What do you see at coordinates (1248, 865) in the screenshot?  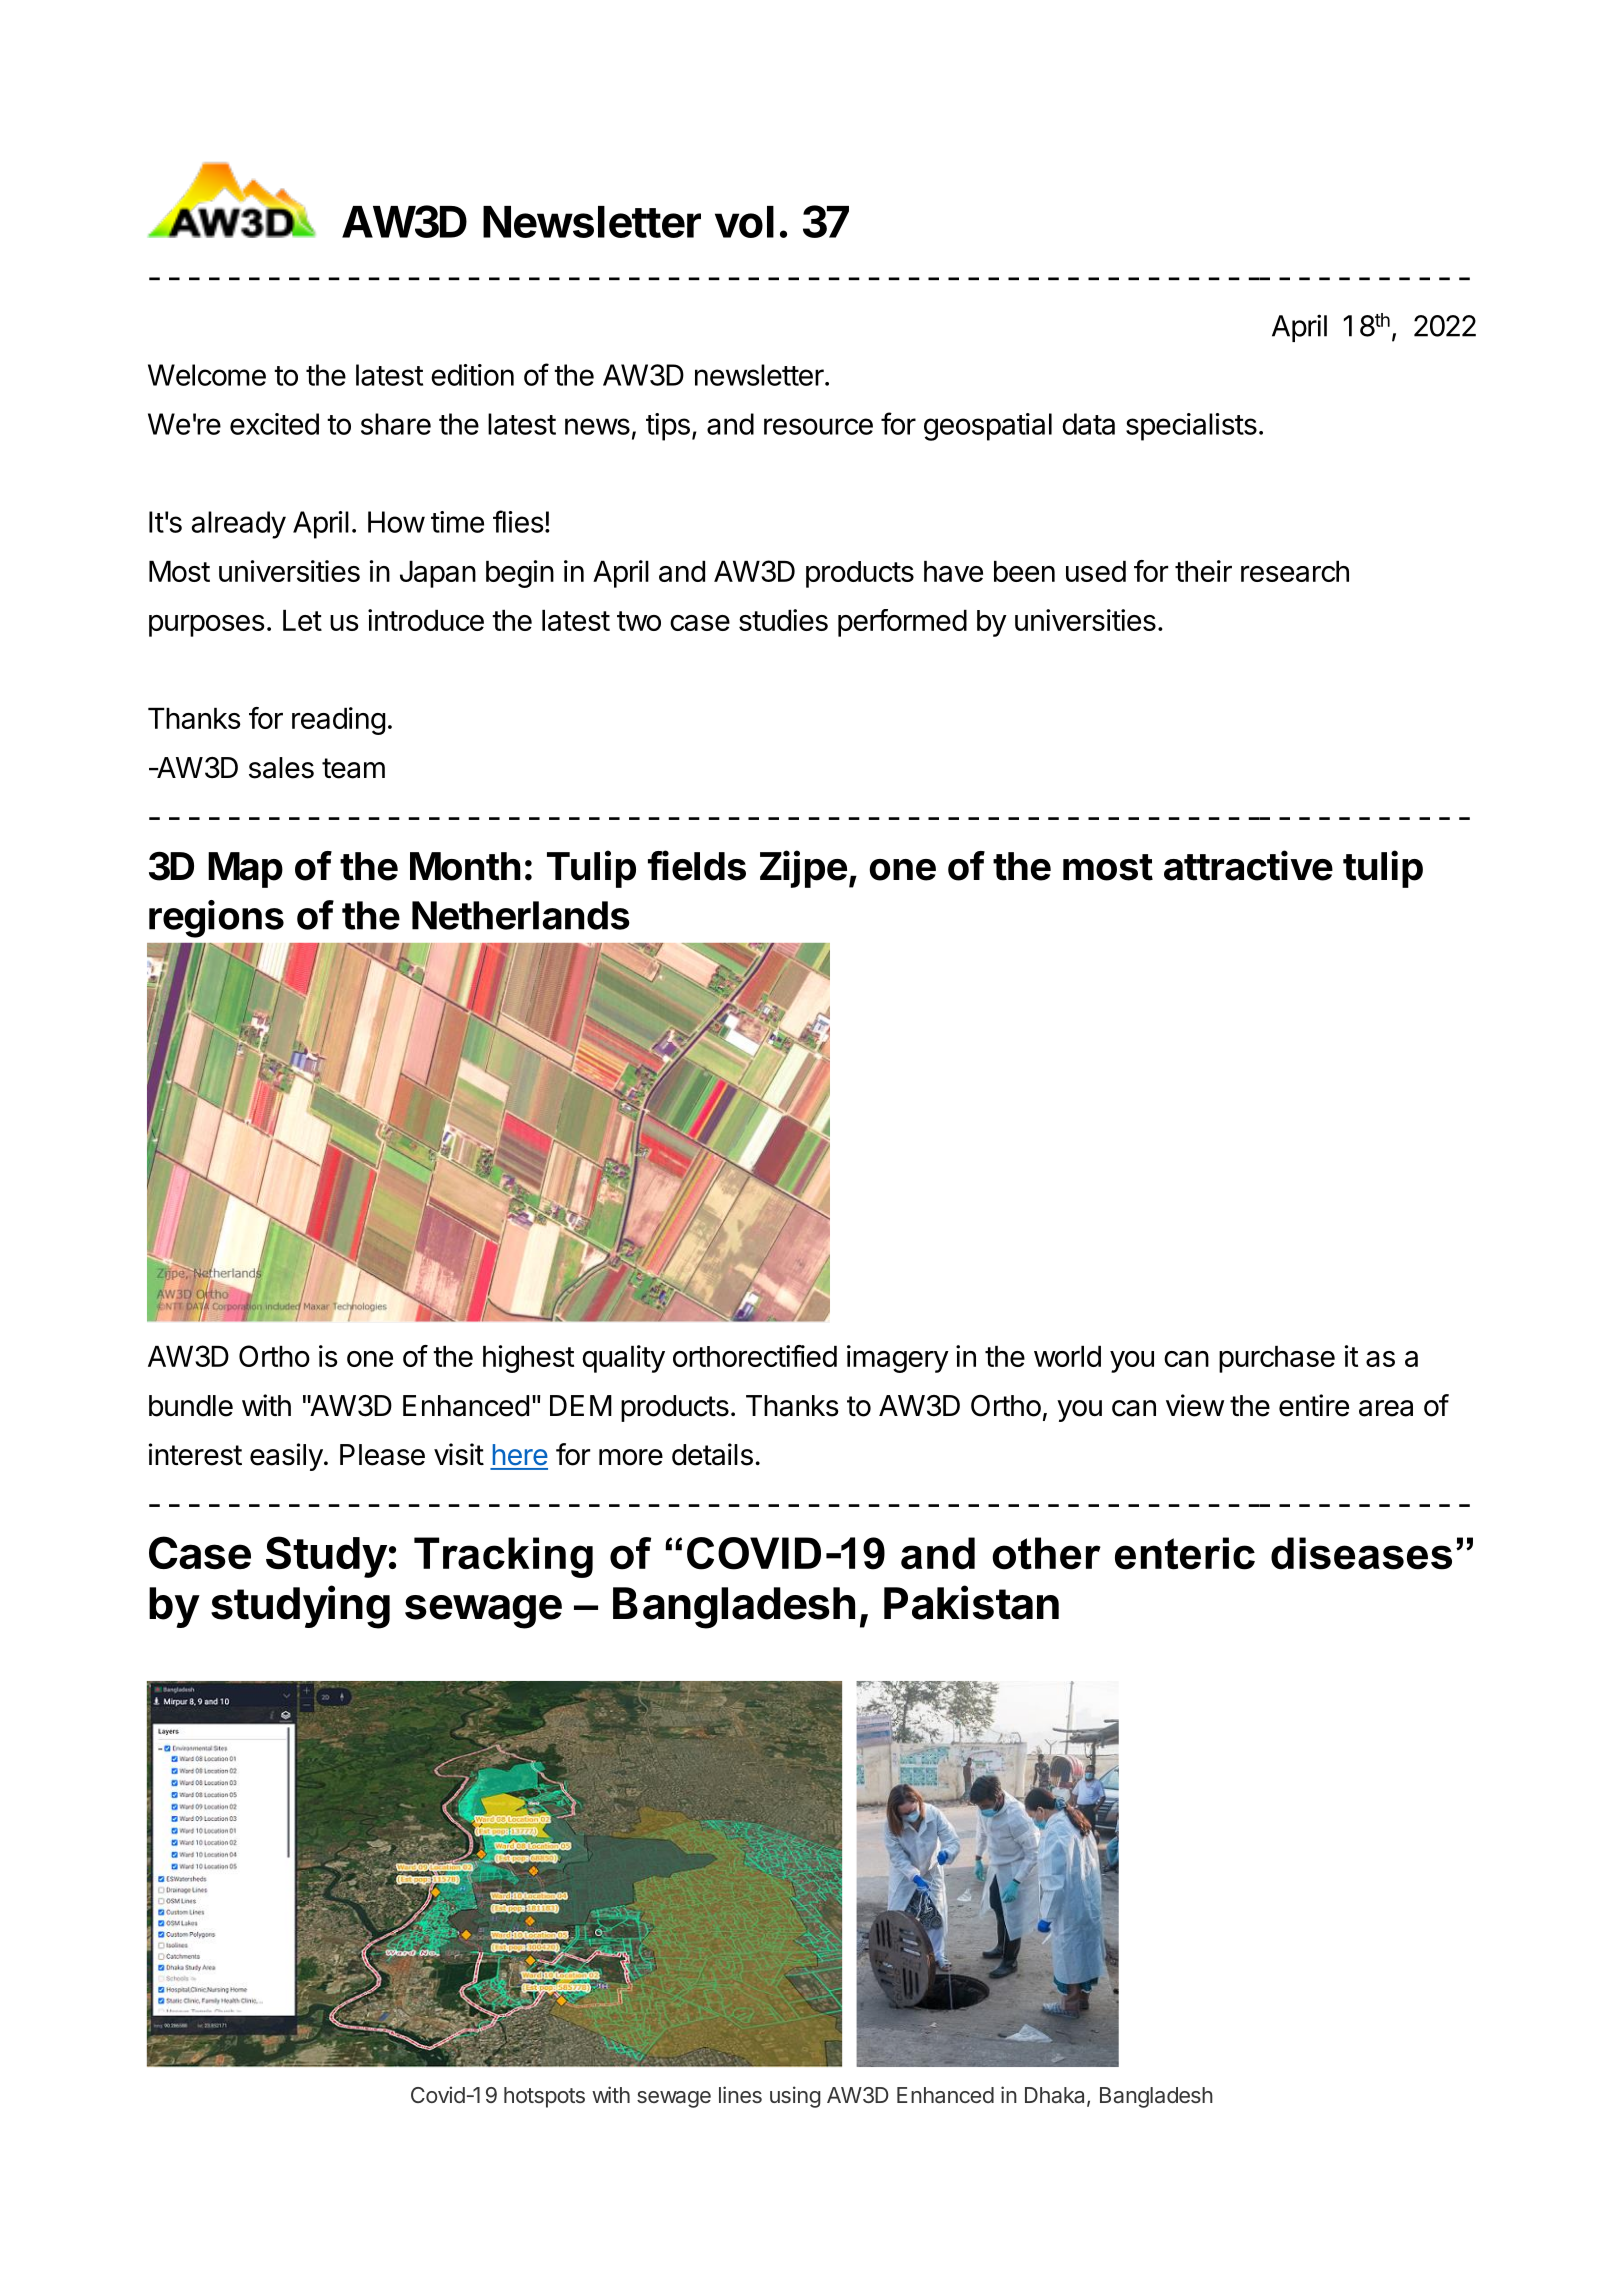 I see `attractive` at bounding box center [1248, 865].
